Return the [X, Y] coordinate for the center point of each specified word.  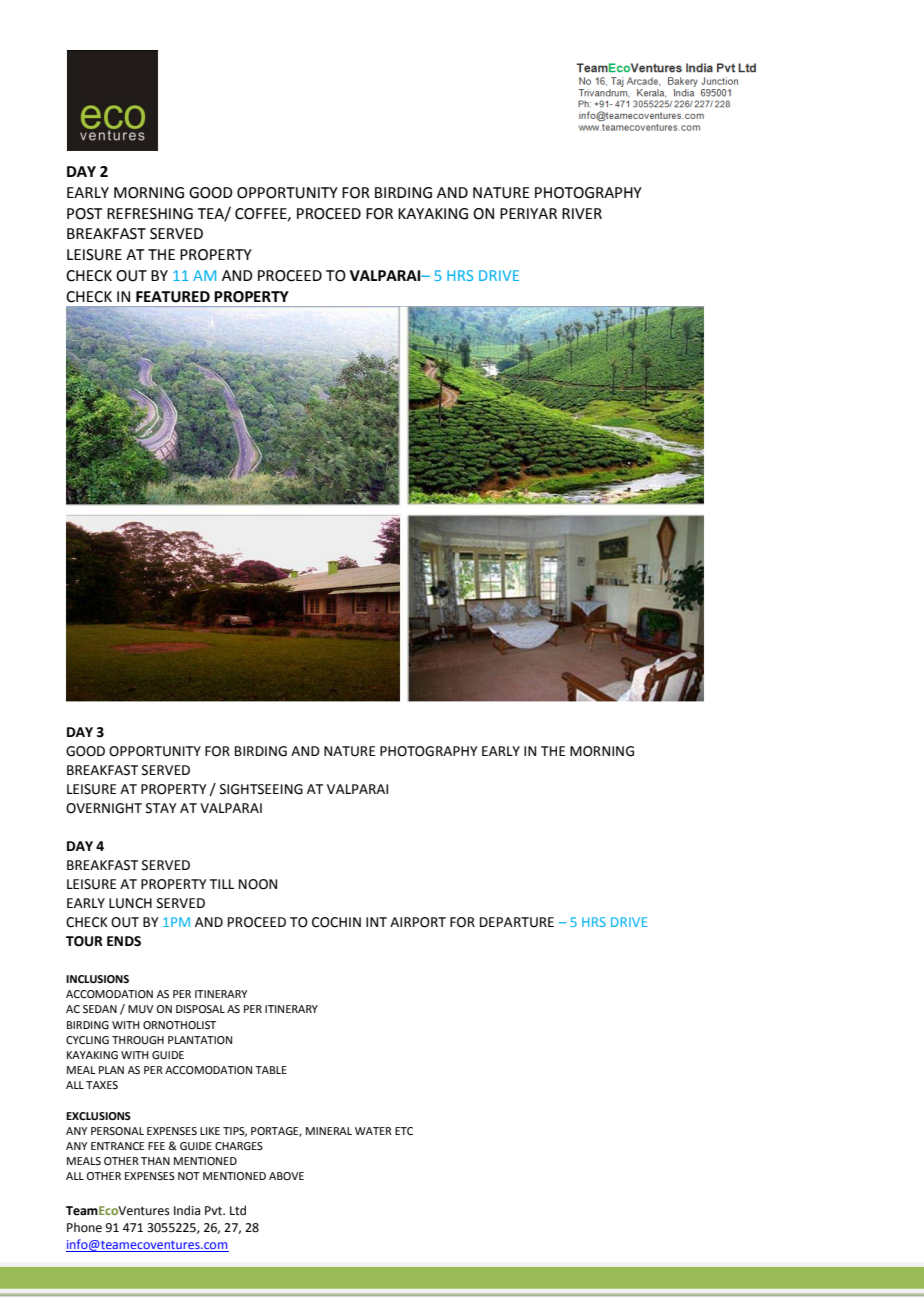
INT [376, 922]
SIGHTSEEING [261, 789]
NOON [258, 884]
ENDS [124, 941]
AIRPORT [418, 922]
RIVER [582, 213]
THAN [155, 1161]
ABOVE [286, 1176]
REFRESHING [150, 214]
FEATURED [173, 297]
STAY [161, 808]
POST [85, 214]
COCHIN [336, 922]
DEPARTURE [517, 922]
